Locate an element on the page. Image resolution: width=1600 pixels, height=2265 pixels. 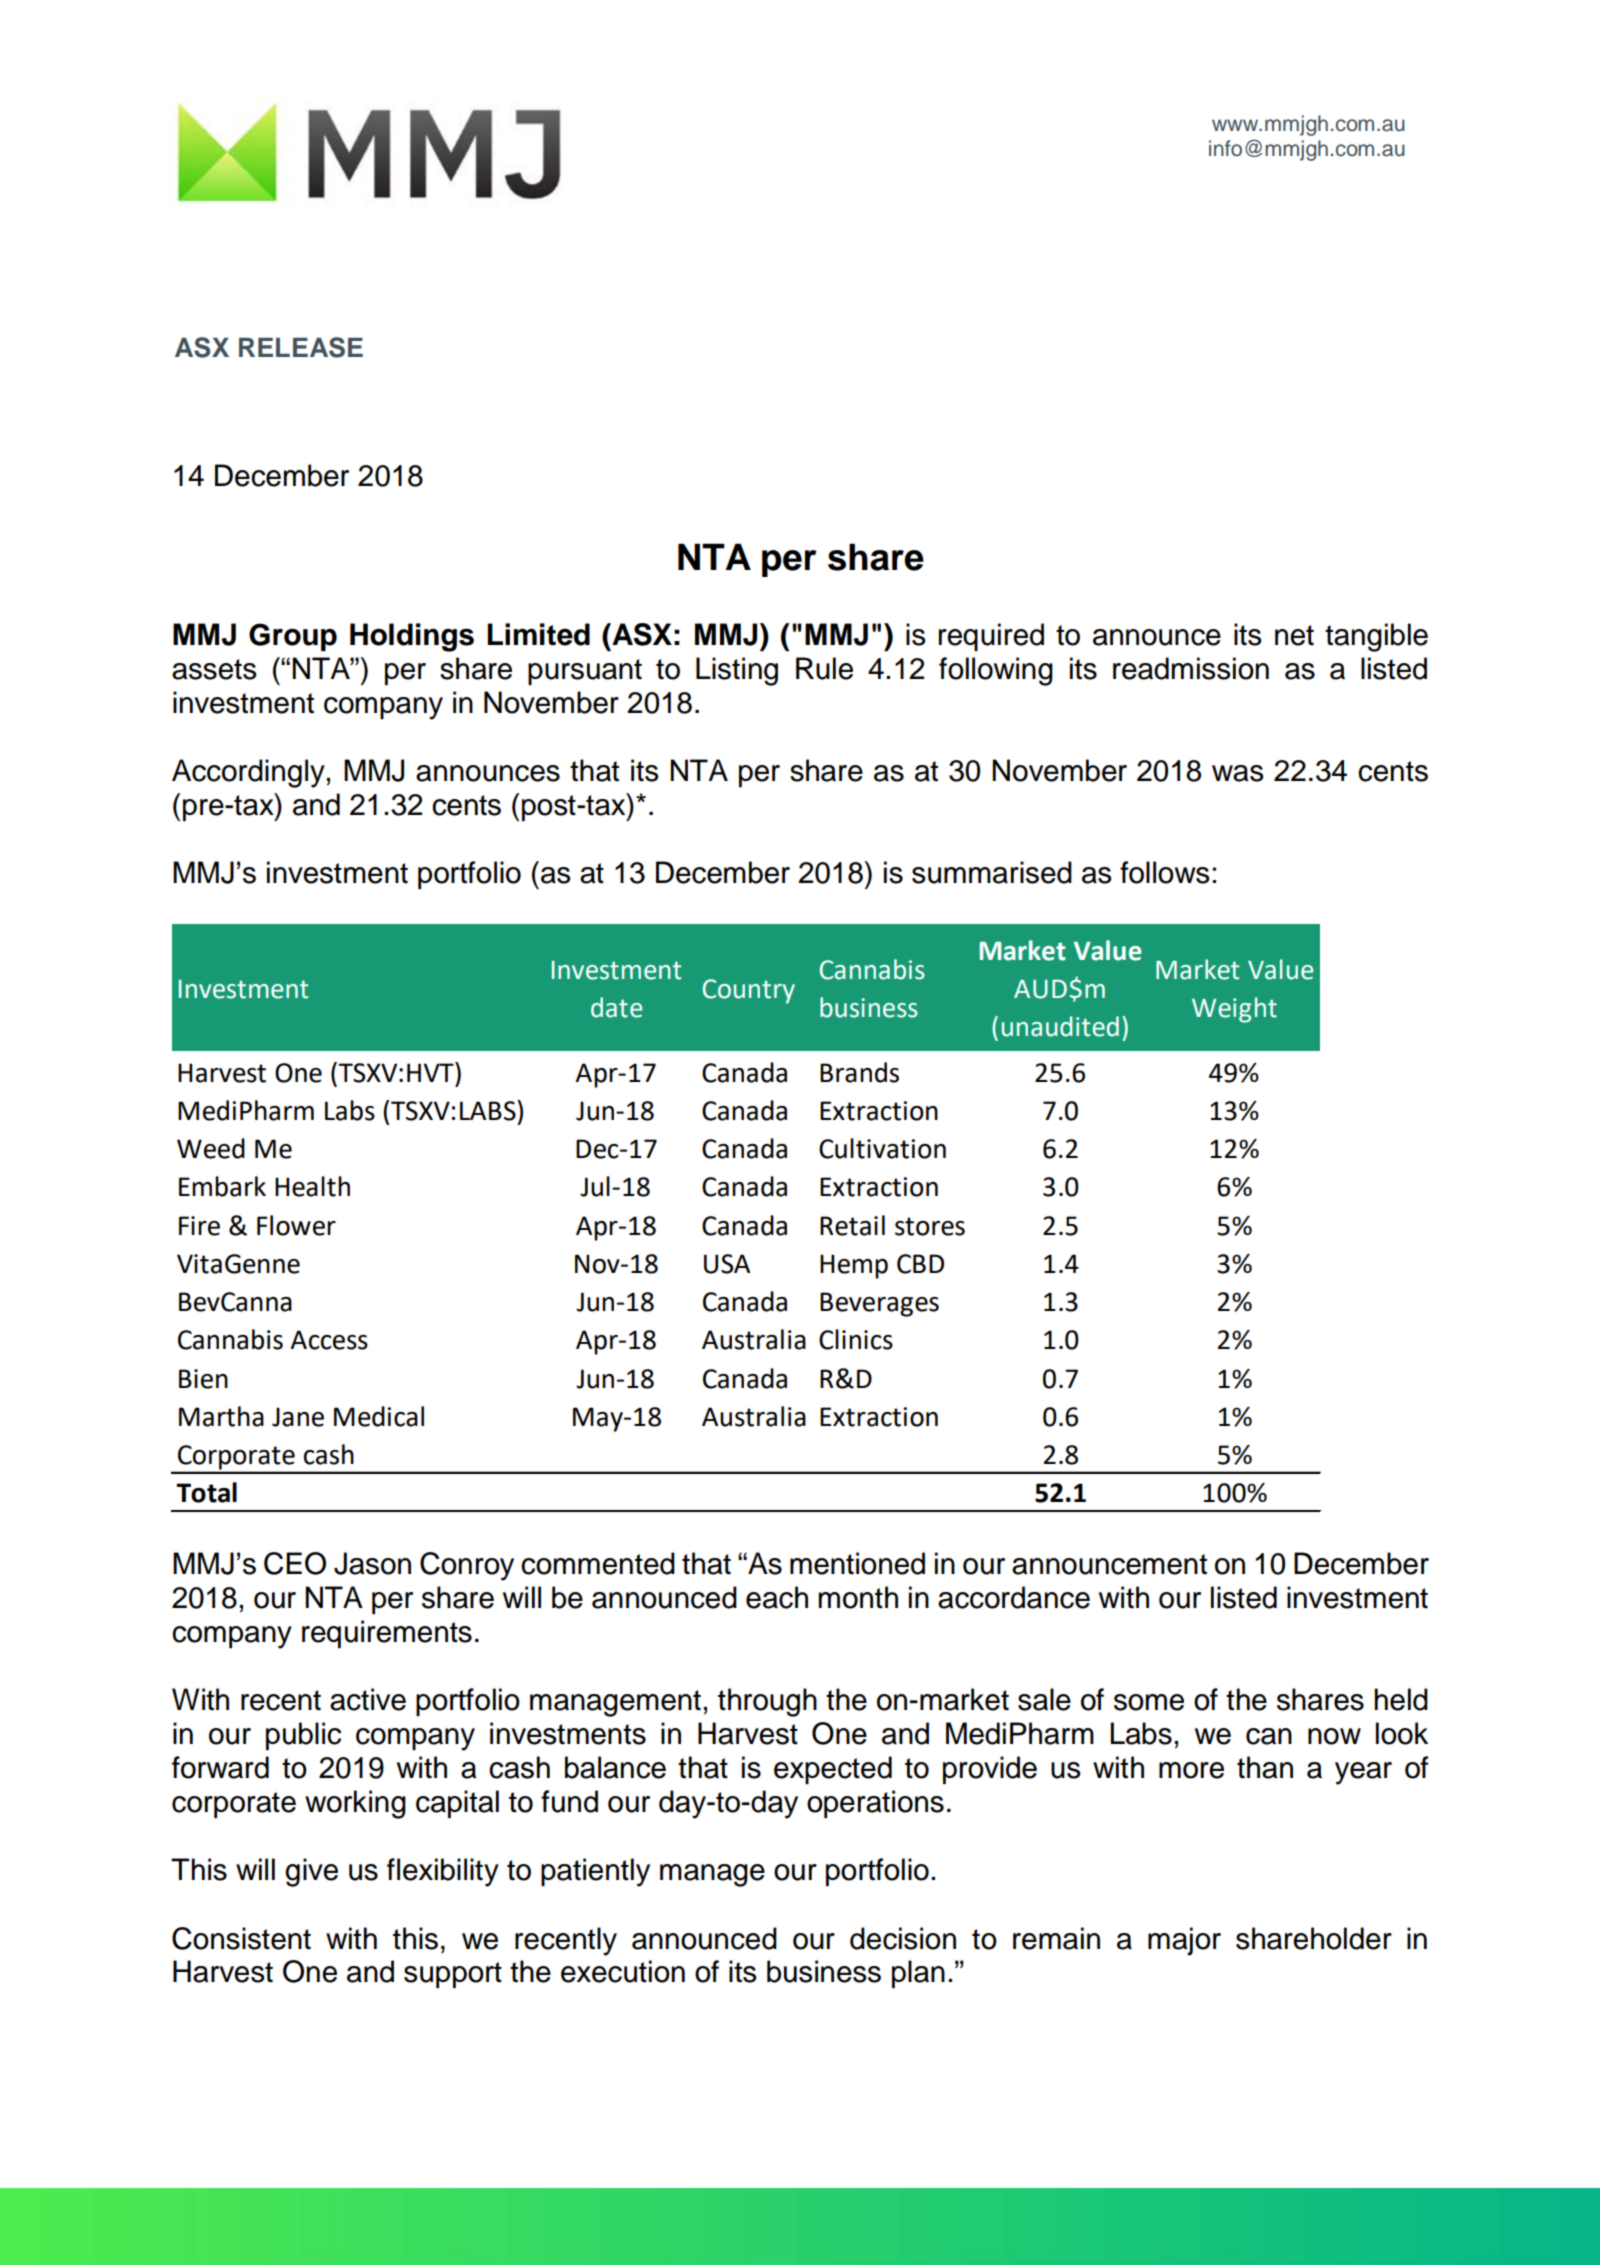
Medical is located at coordinates (379, 1416).
